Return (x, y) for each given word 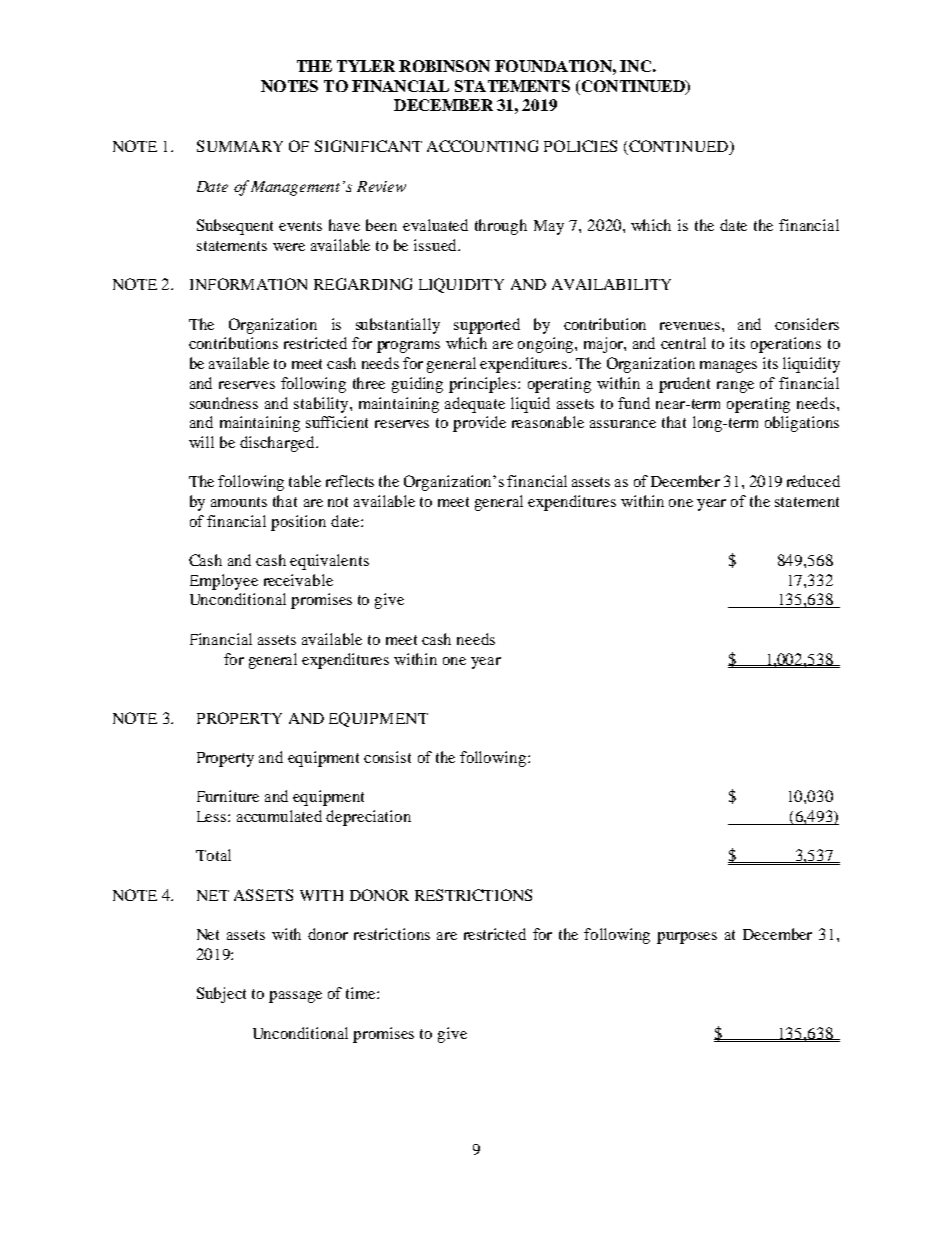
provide (479, 424)
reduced (813, 481)
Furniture (228, 796)
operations (786, 345)
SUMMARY (240, 146)
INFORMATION (248, 284)
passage (295, 997)
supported (487, 326)
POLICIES (580, 146)
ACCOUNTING (482, 146)
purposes (687, 938)
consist (387, 757)
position (298, 523)
